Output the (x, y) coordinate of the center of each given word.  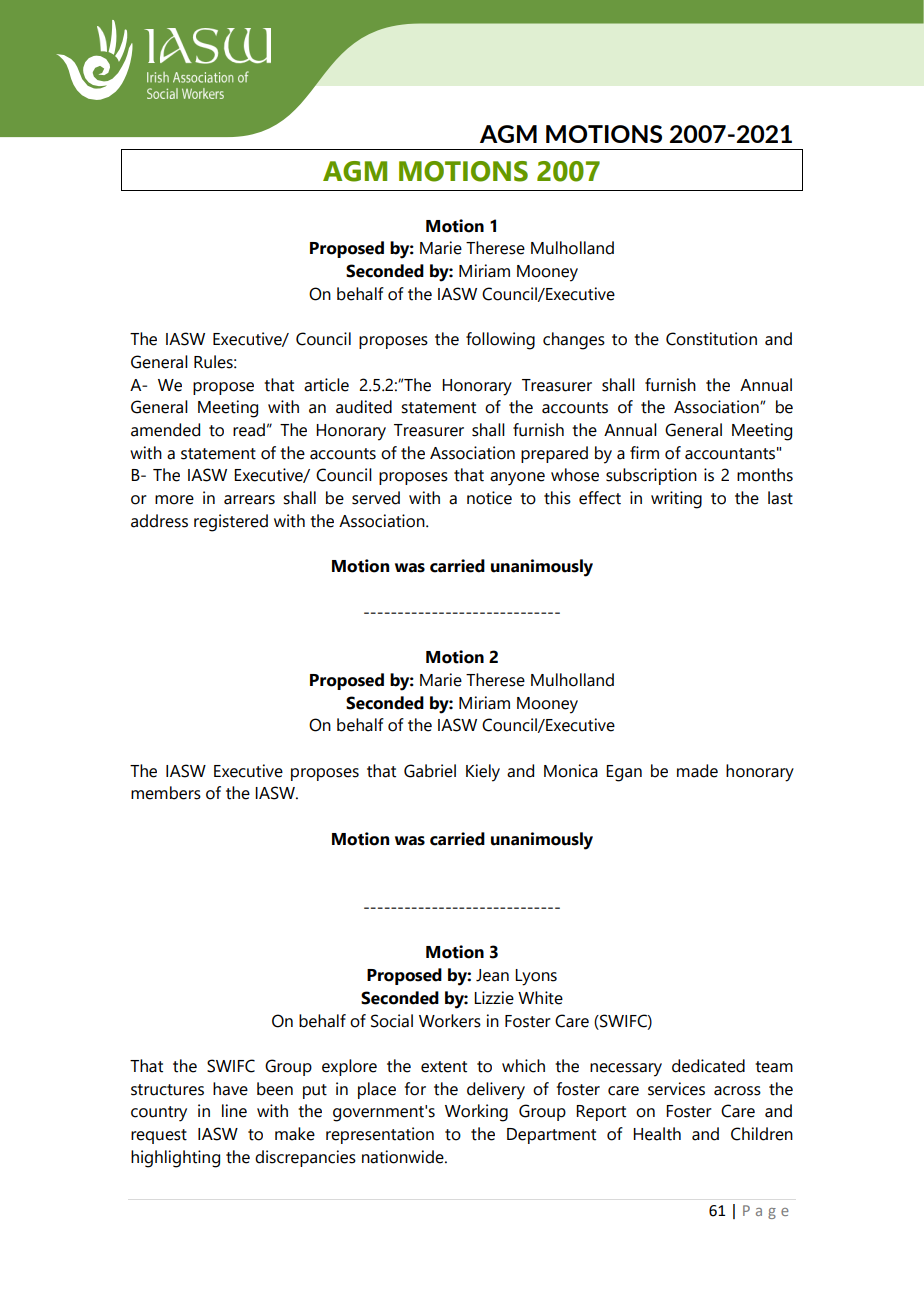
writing (676, 500)
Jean (492, 975)
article (326, 385)
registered (231, 523)
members (166, 793)
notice (489, 498)
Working (476, 1113)
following (500, 341)
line (234, 1111)
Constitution (711, 339)
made (697, 771)
